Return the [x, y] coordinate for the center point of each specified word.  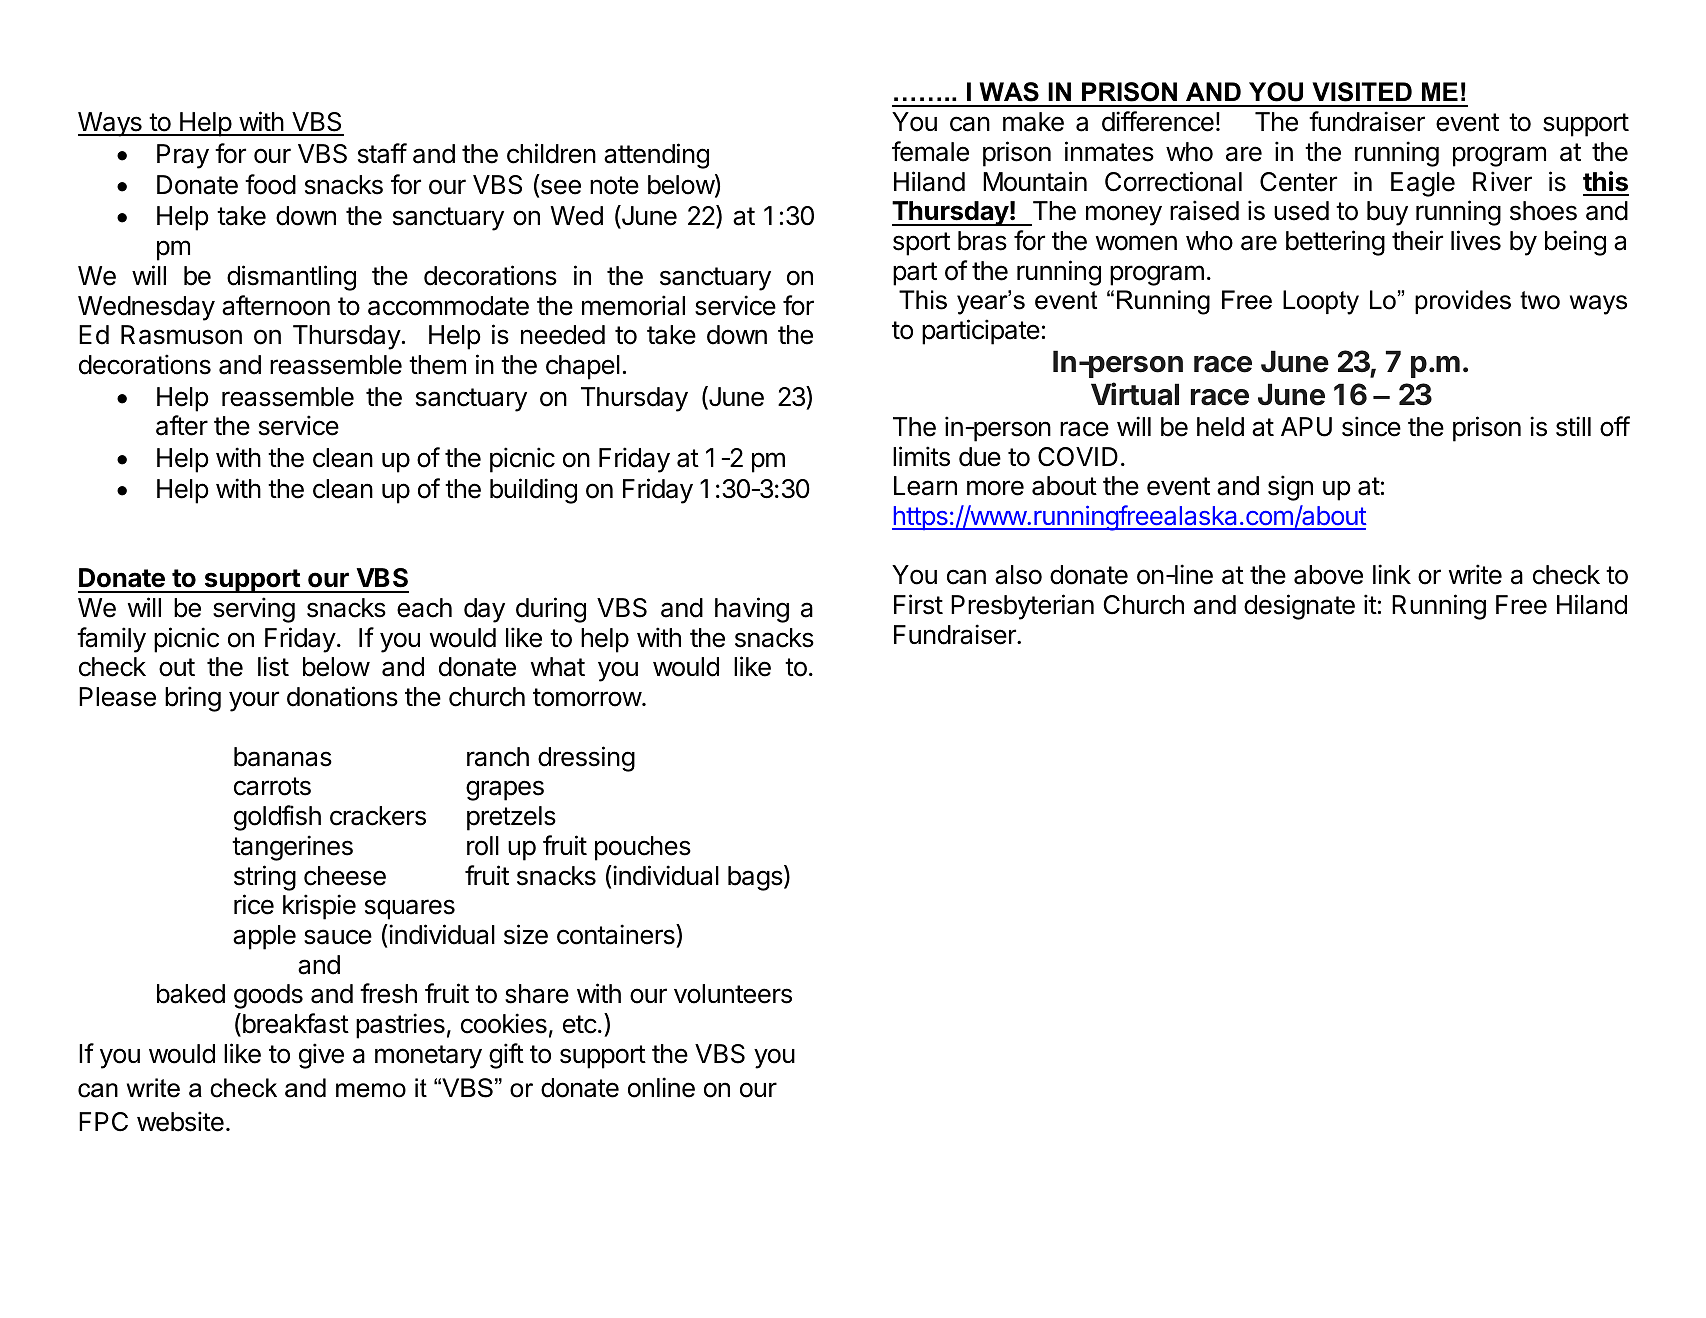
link [1392, 574]
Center [1298, 182]
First [918, 604]
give [321, 1056]
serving [254, 610]
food [270, 184]
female [930, 151]
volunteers [733, 994]
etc [580, 1024]
